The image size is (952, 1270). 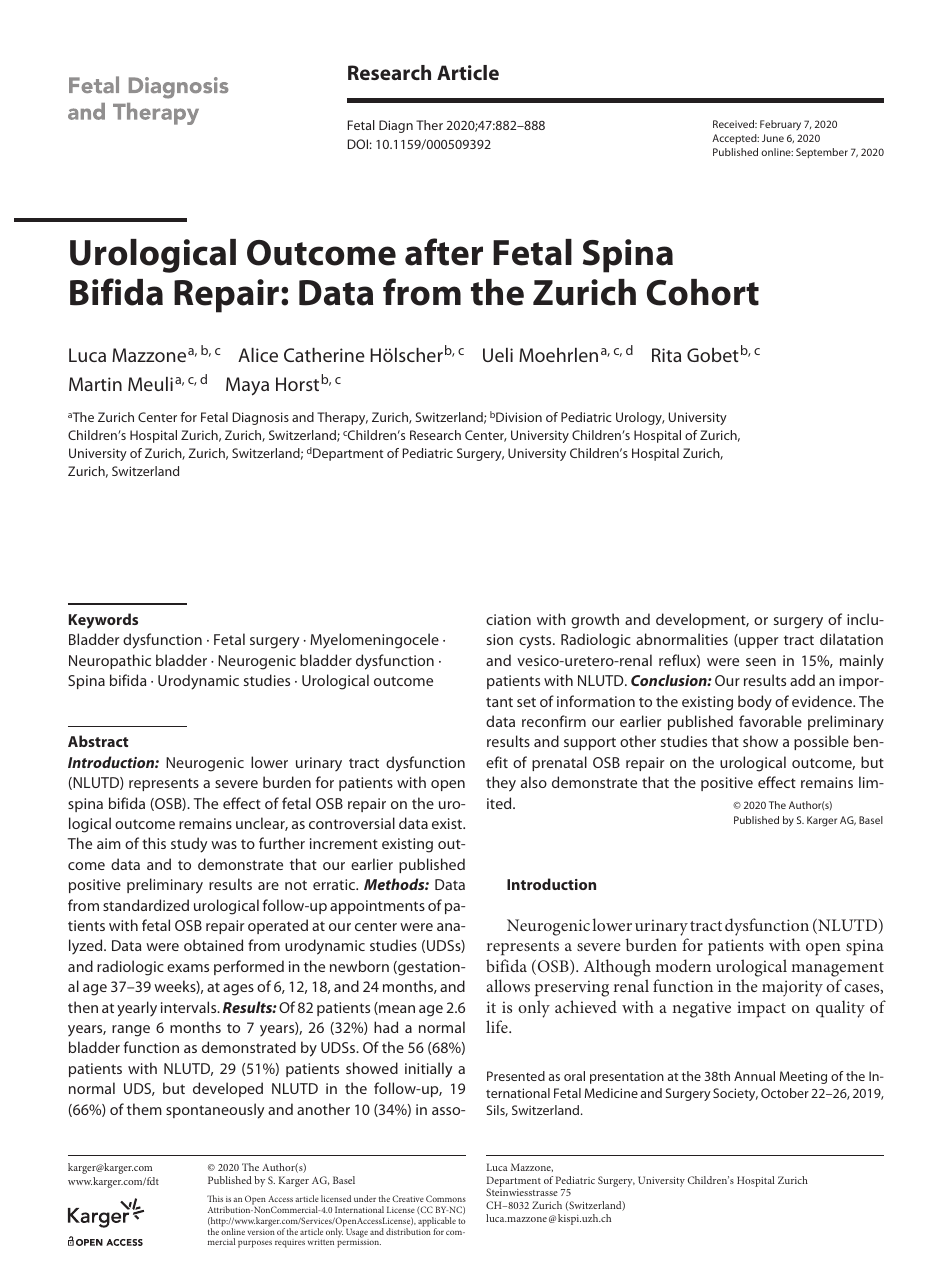 I want to click on requires, so click(x=290, y=1243).
